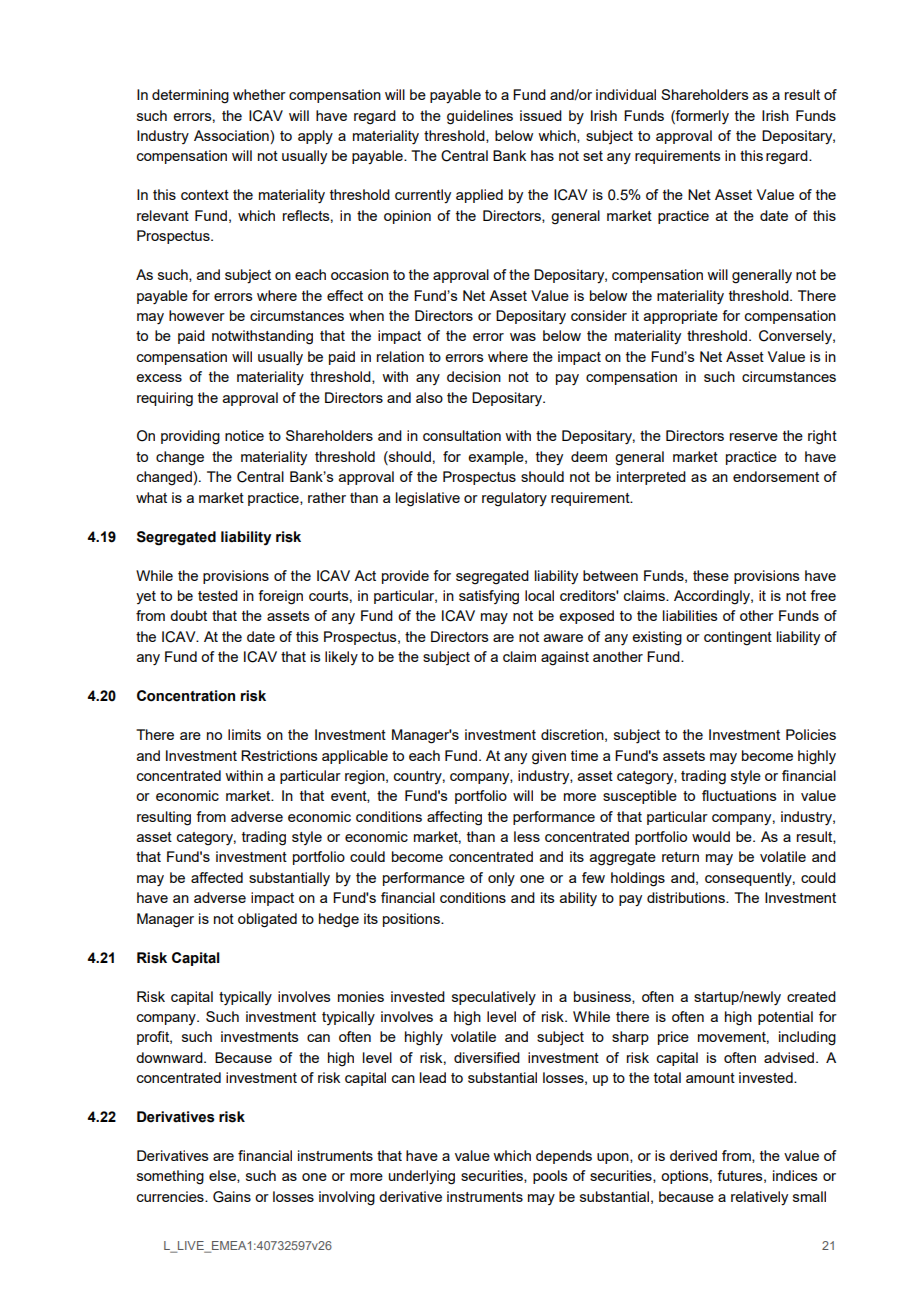 The width and height of the image is (924, 1308). I want to click on Association, so click(232, 135).
